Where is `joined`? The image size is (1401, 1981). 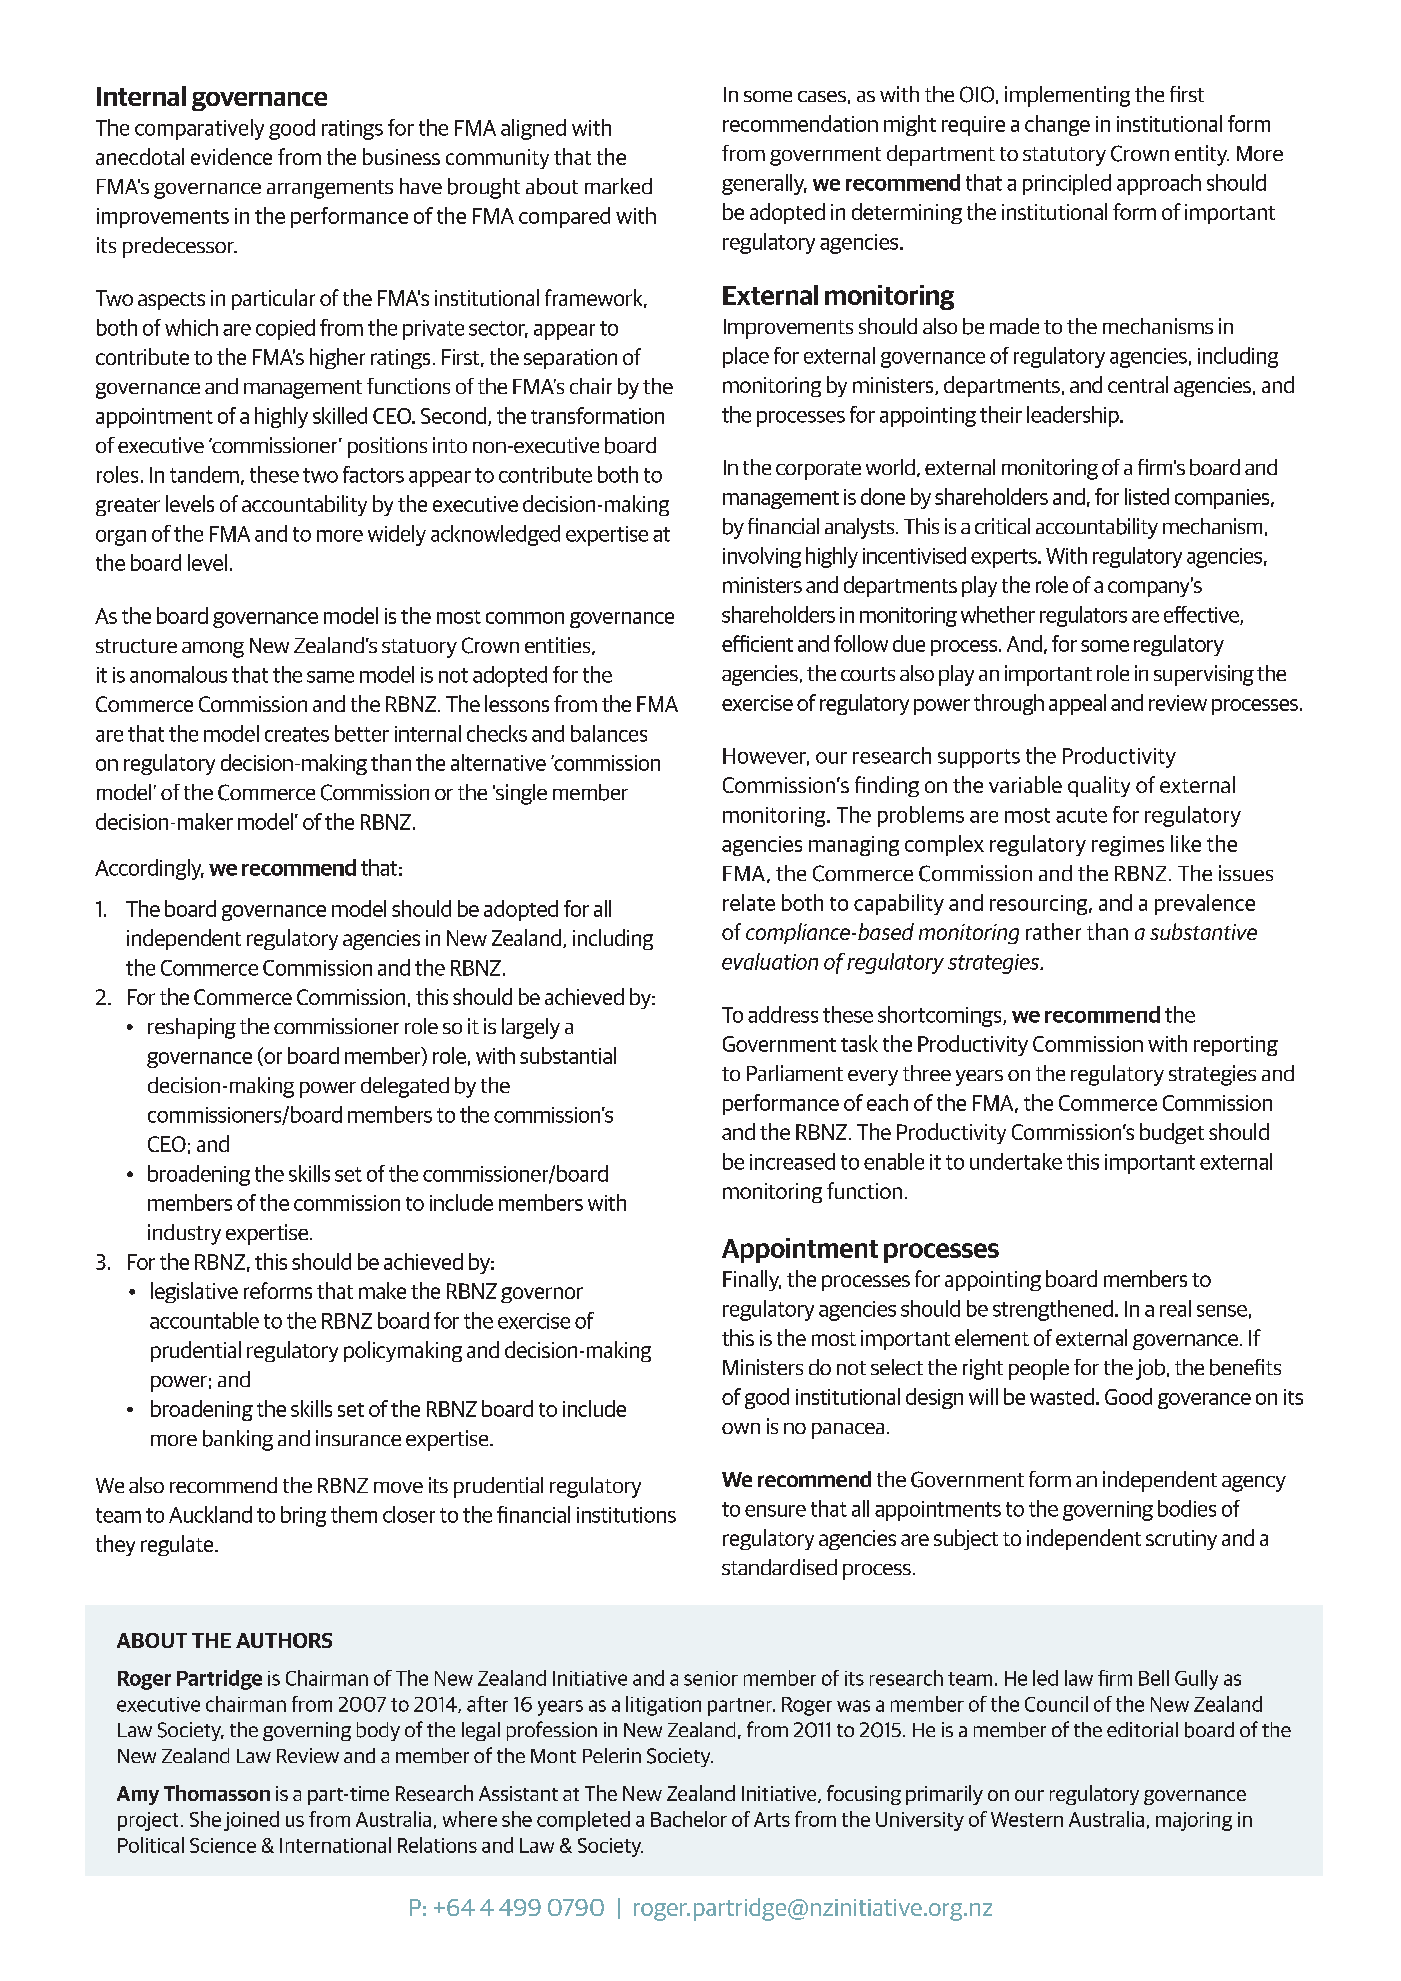 joined is located at coordinates (251, 1821).
